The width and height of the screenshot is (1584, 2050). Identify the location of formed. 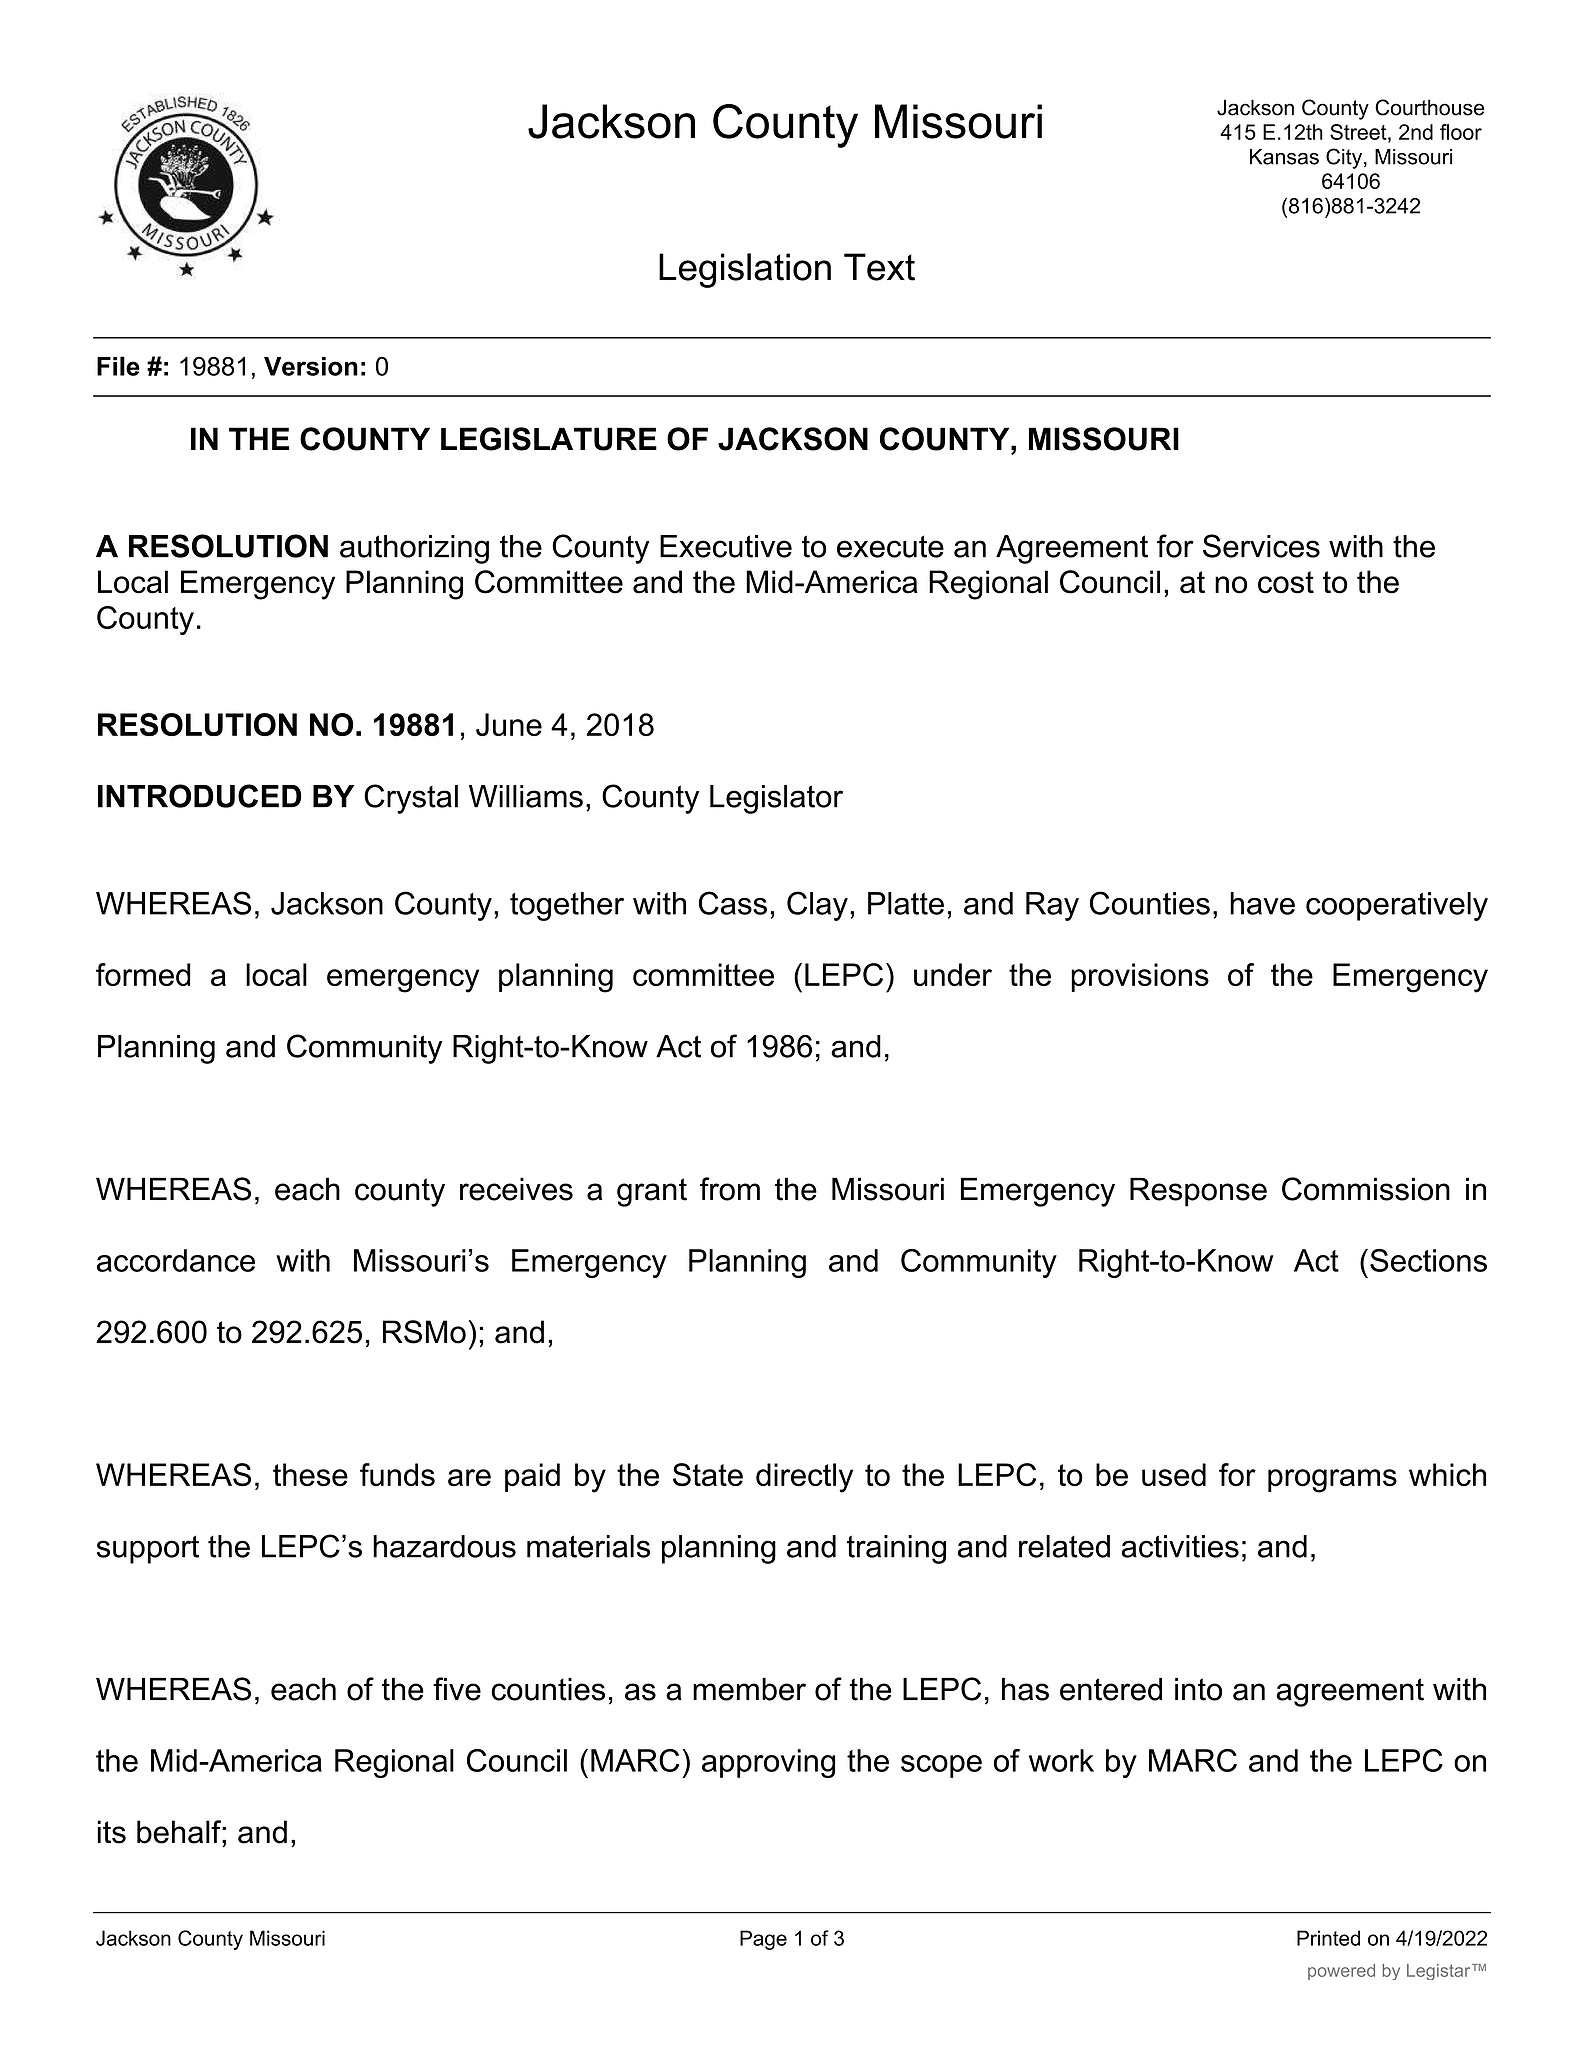
(143, 974).
